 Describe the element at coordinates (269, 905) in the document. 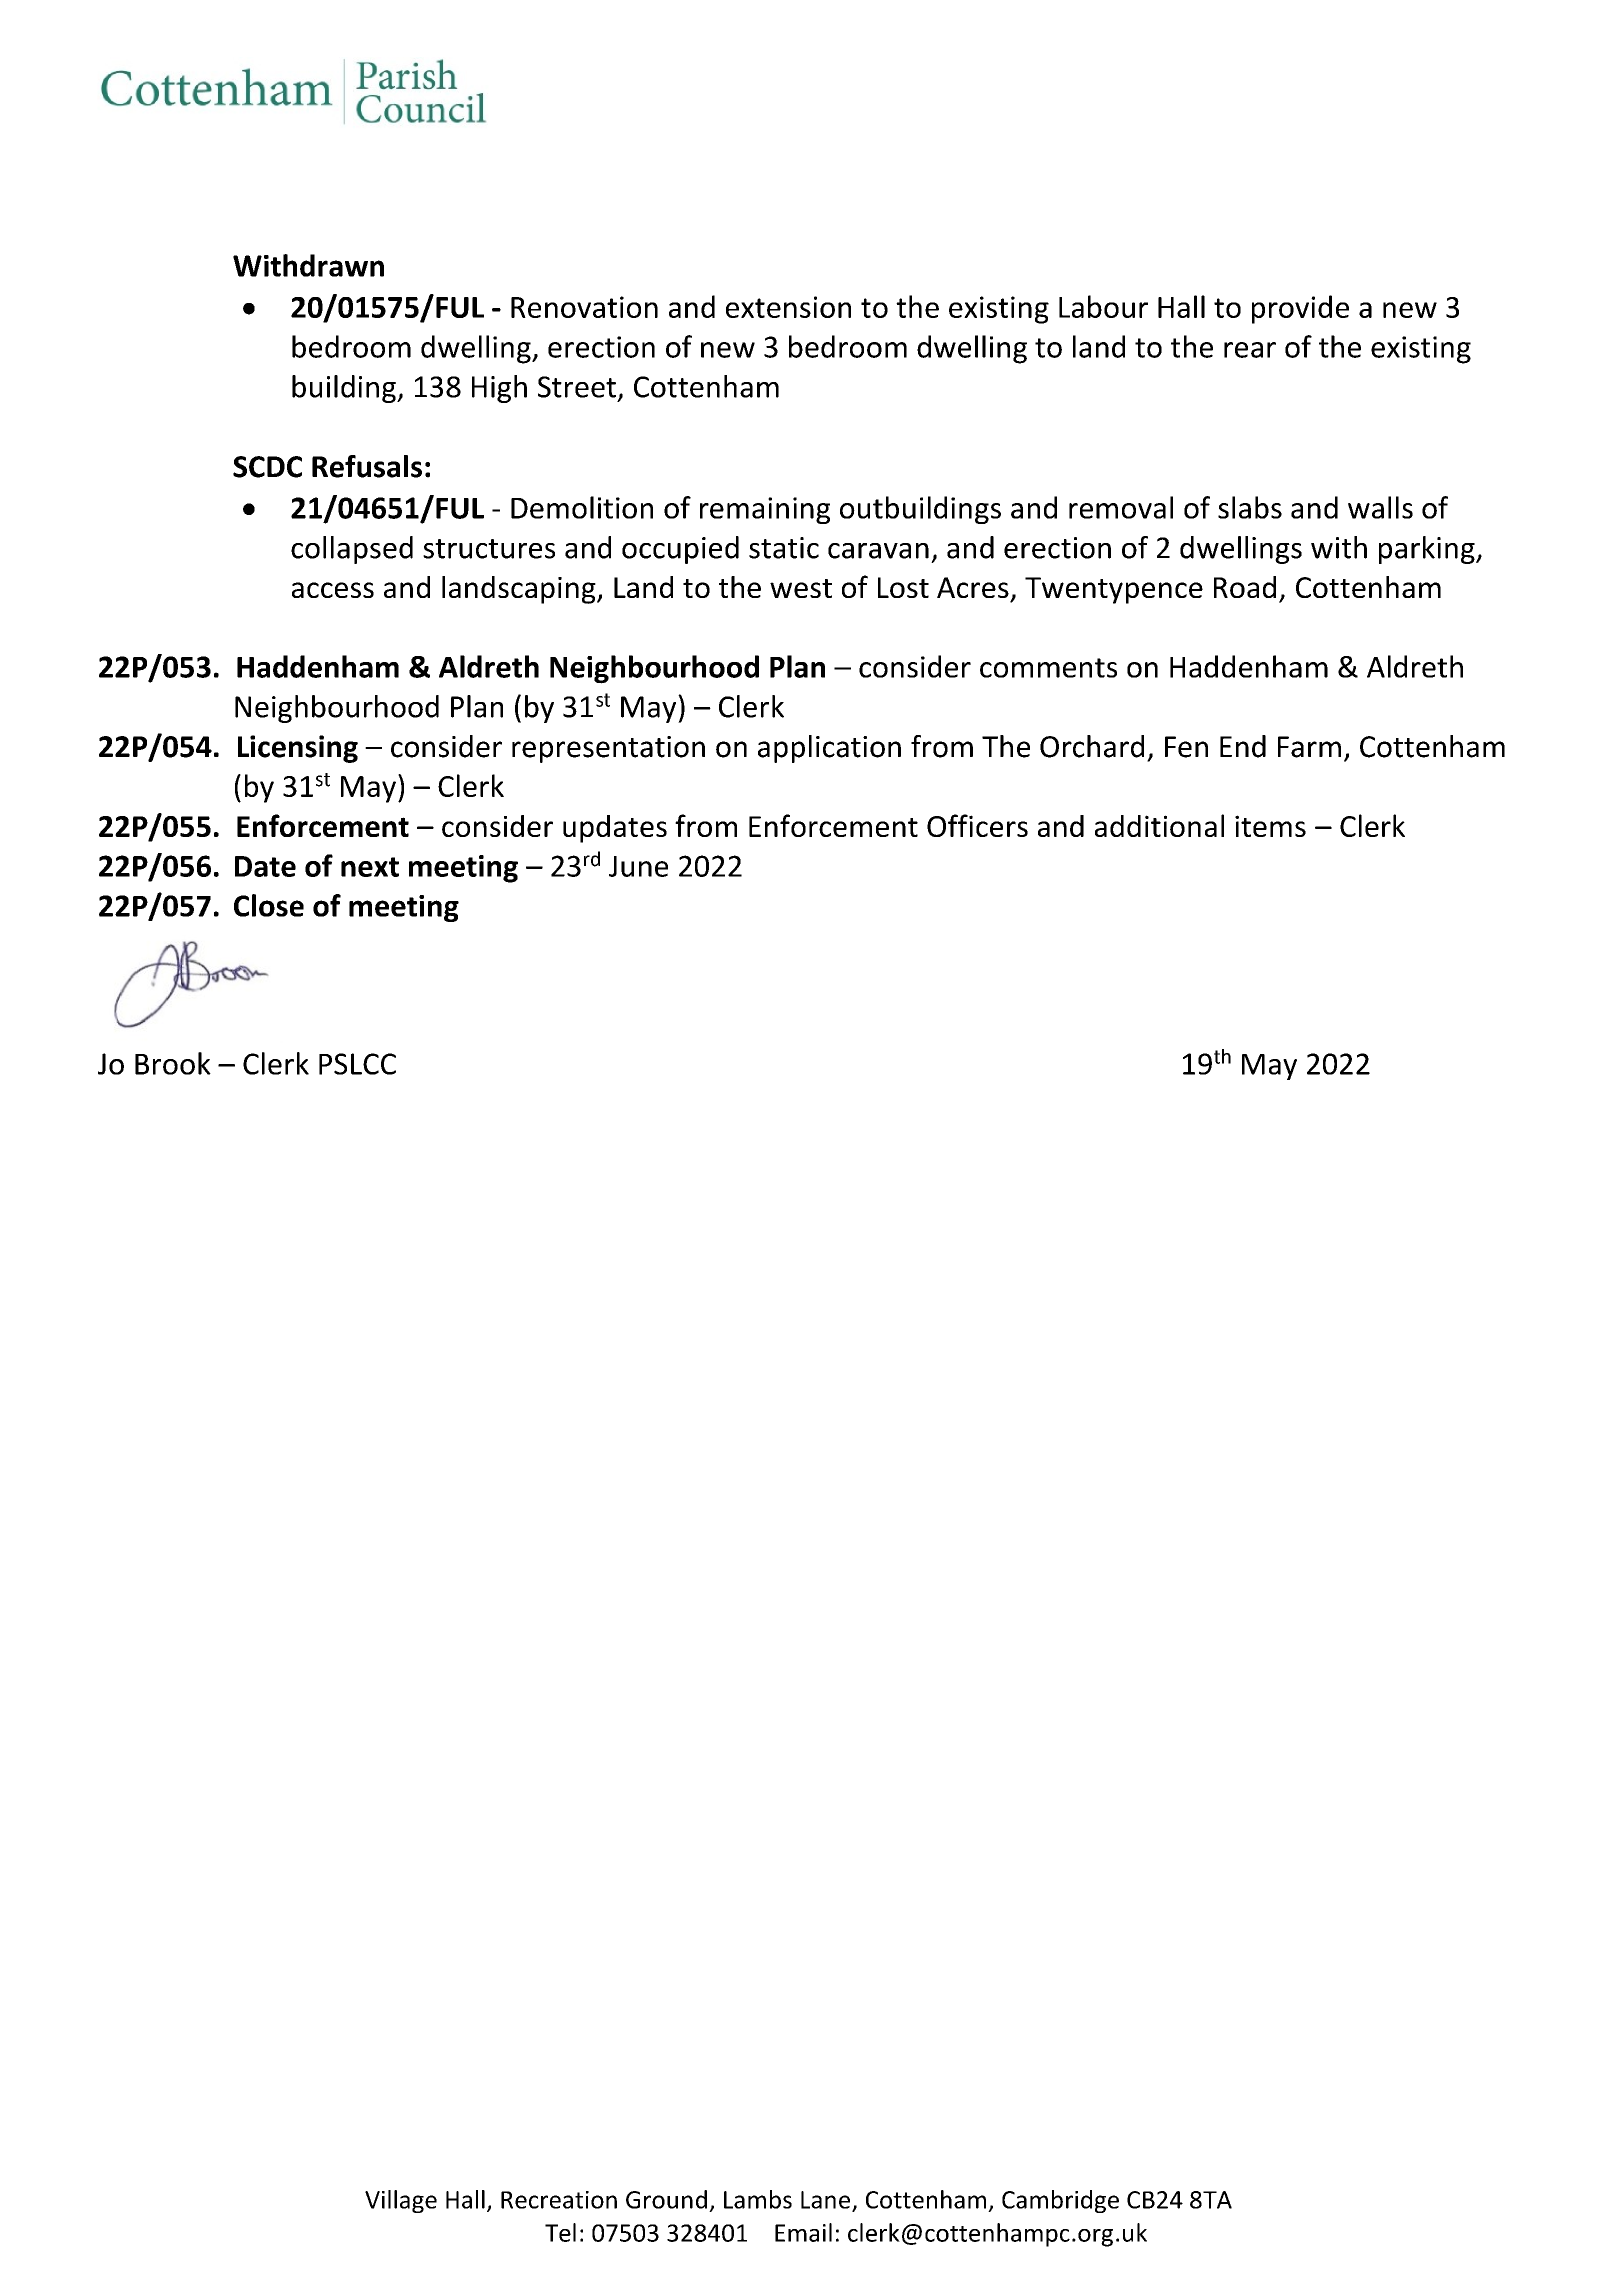

I see `Close` at that location.
